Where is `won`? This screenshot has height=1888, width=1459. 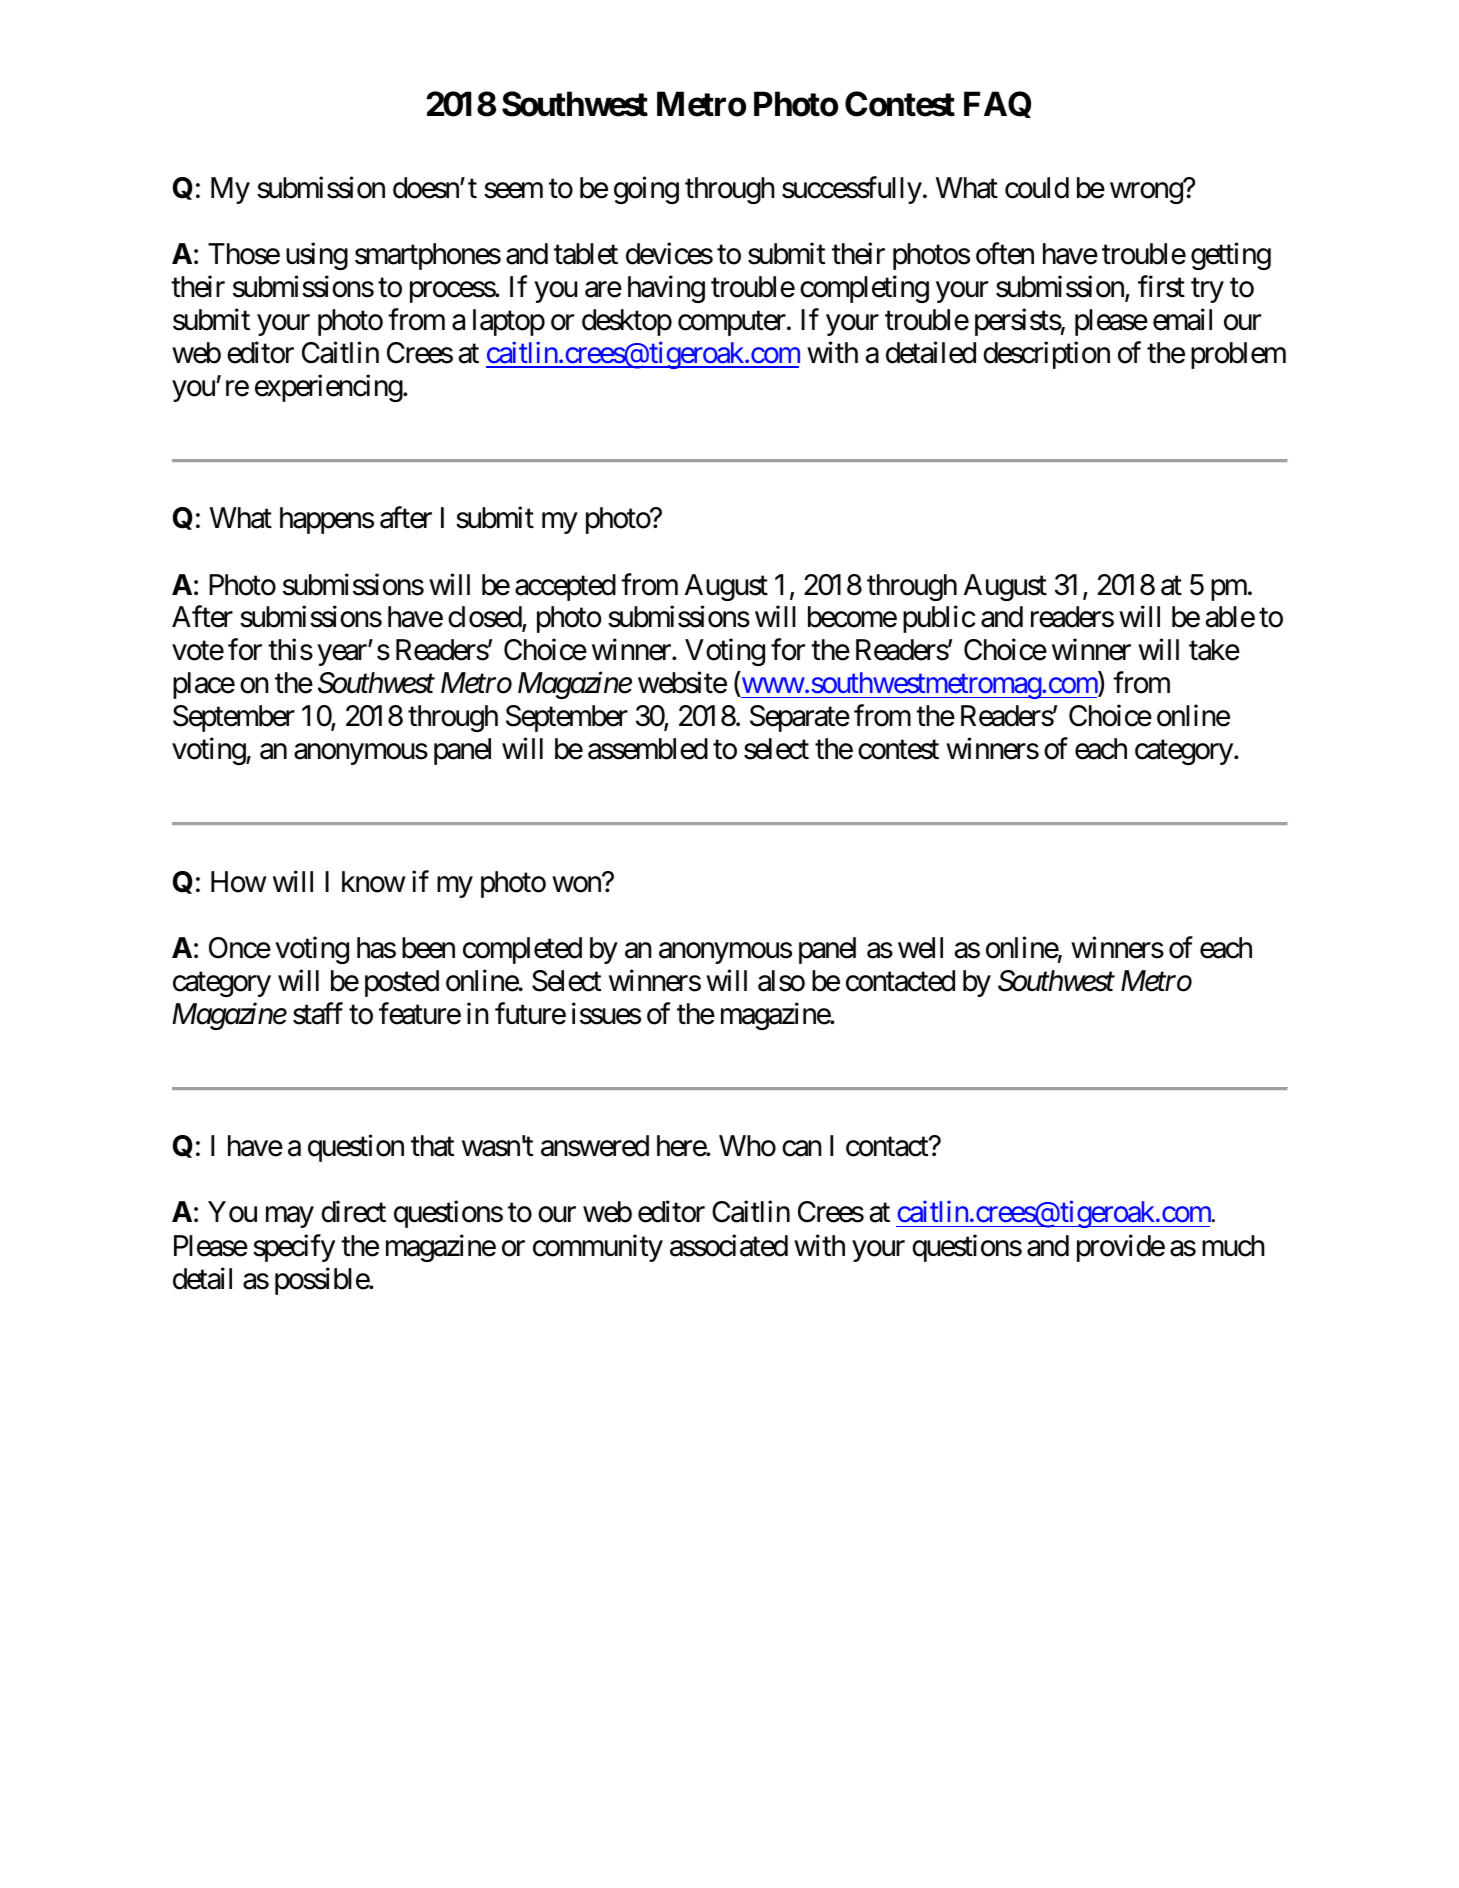 won is located at coordinates (577, 884).
